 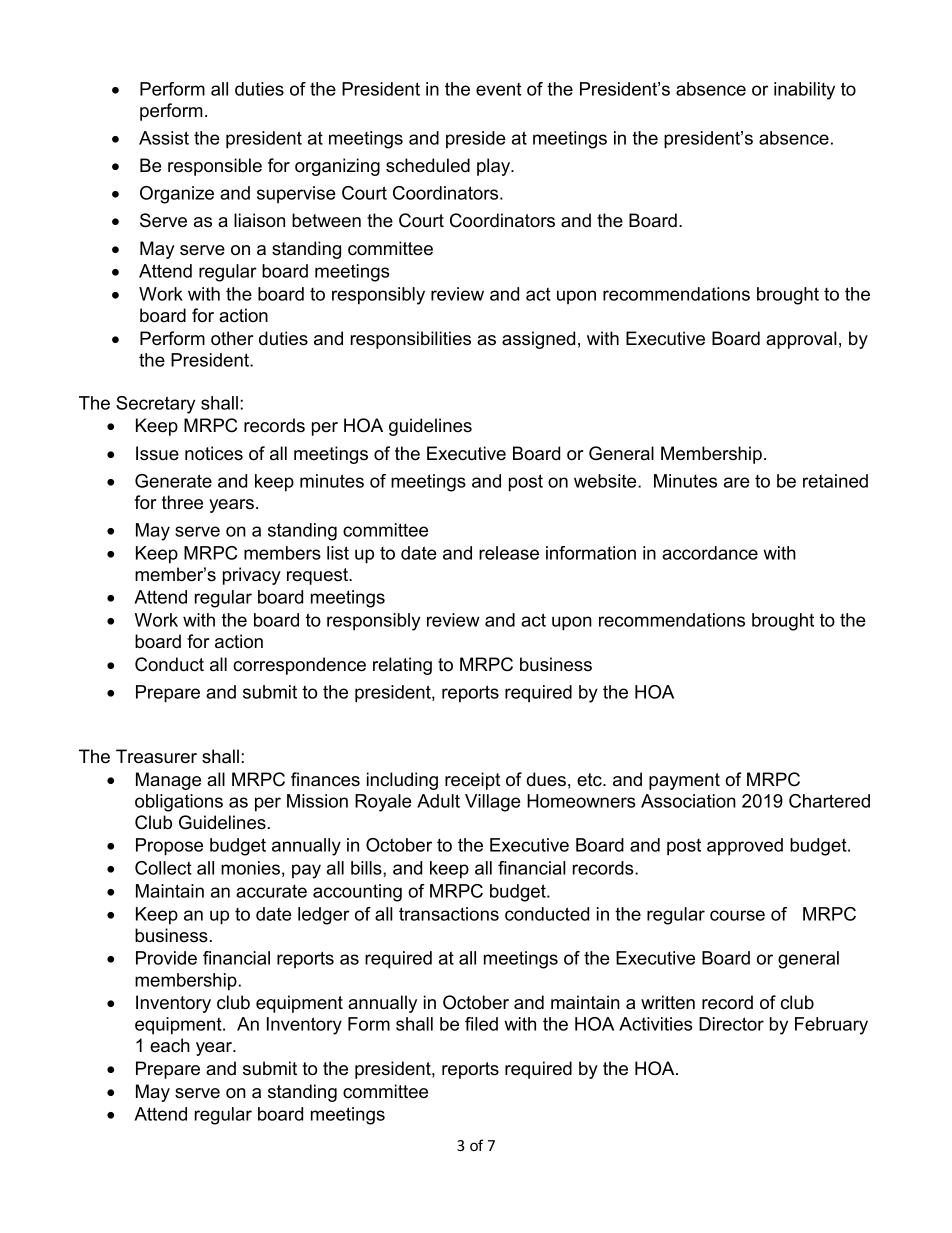 What do you see at coordinates (170, 1045) in the screenshot?
I see `each` at bounding box center [170, 1045].
